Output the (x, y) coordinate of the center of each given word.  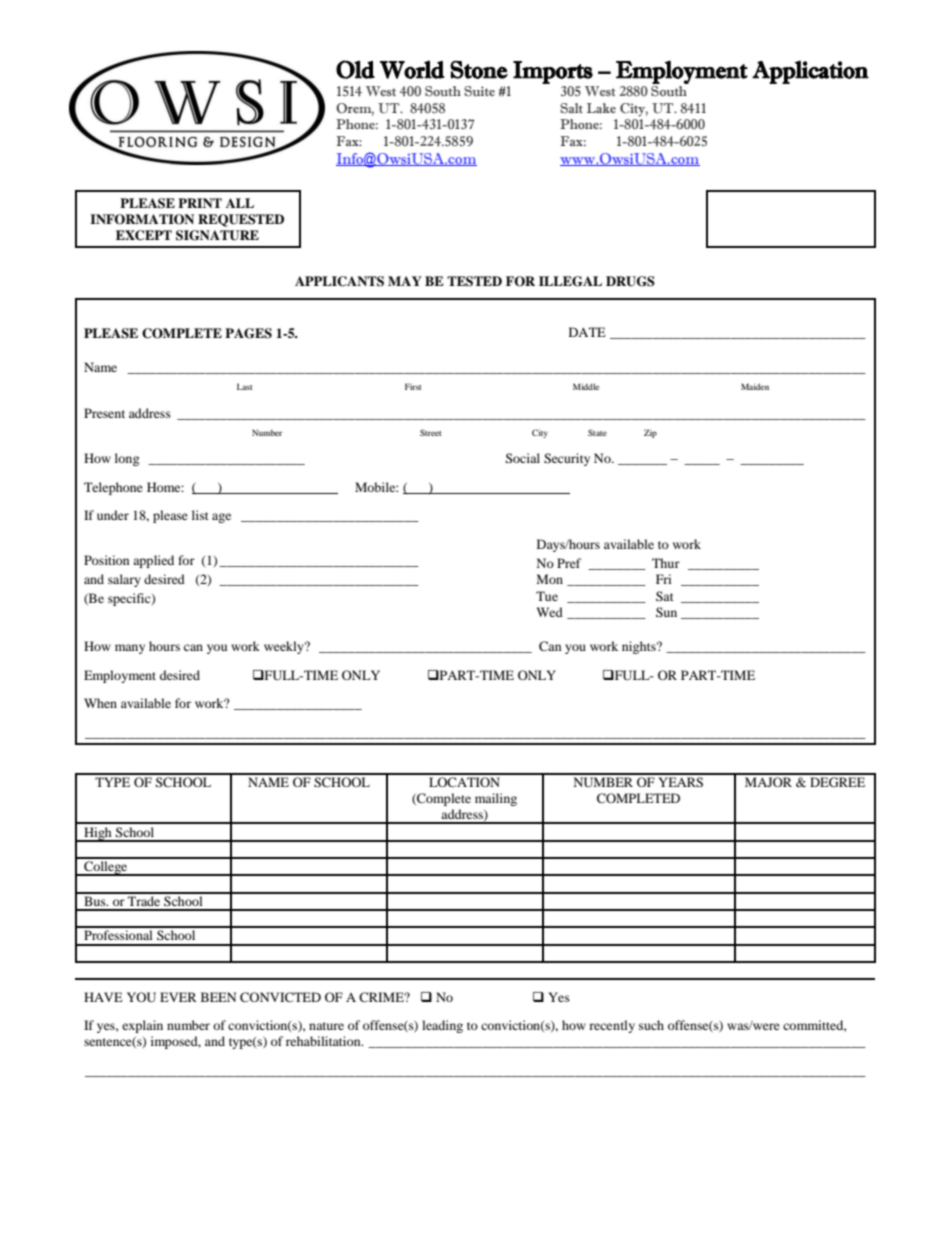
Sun (666, 612)
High (98, 834)
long (127, 459)
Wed (549, 612)
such (651, 1025)
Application (810, 72)
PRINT (200, 203)
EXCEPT (144, 235)
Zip (650, 433)
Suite (479, 91)
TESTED (474, 281)
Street (431, 432)
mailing (496, 799)
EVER (178, 997)
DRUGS (630, 281)
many (130, 649)
